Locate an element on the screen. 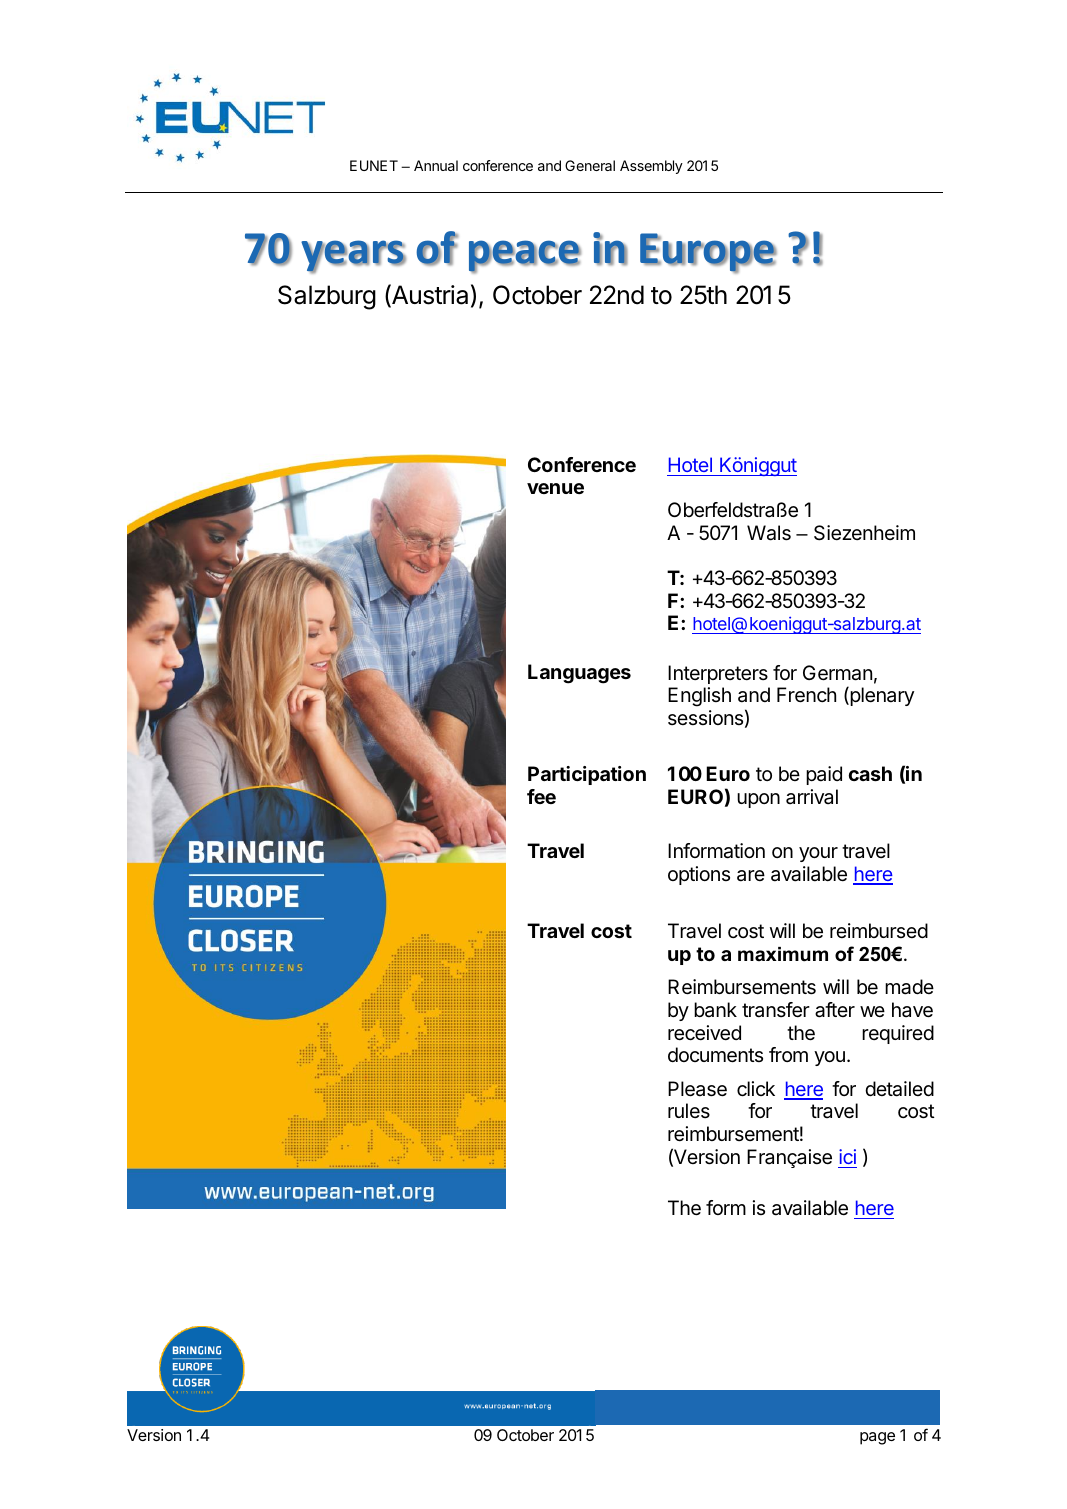  Interpreters is located at coordinates (718, 674).
